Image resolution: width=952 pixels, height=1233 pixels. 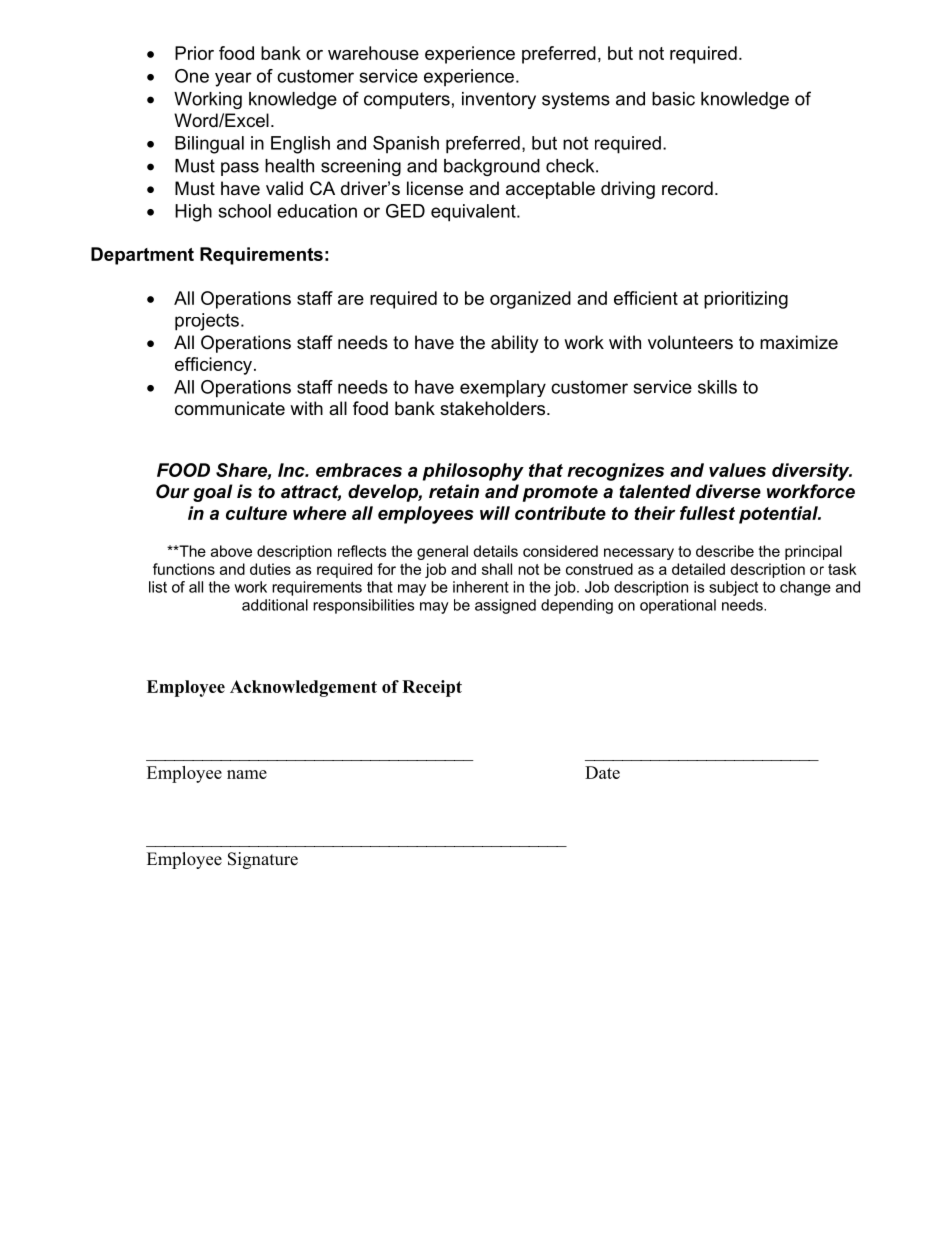 What do you see at coordinates (737, 470) in the screenshot?
I see `values` at bounding box center [737, 470].
